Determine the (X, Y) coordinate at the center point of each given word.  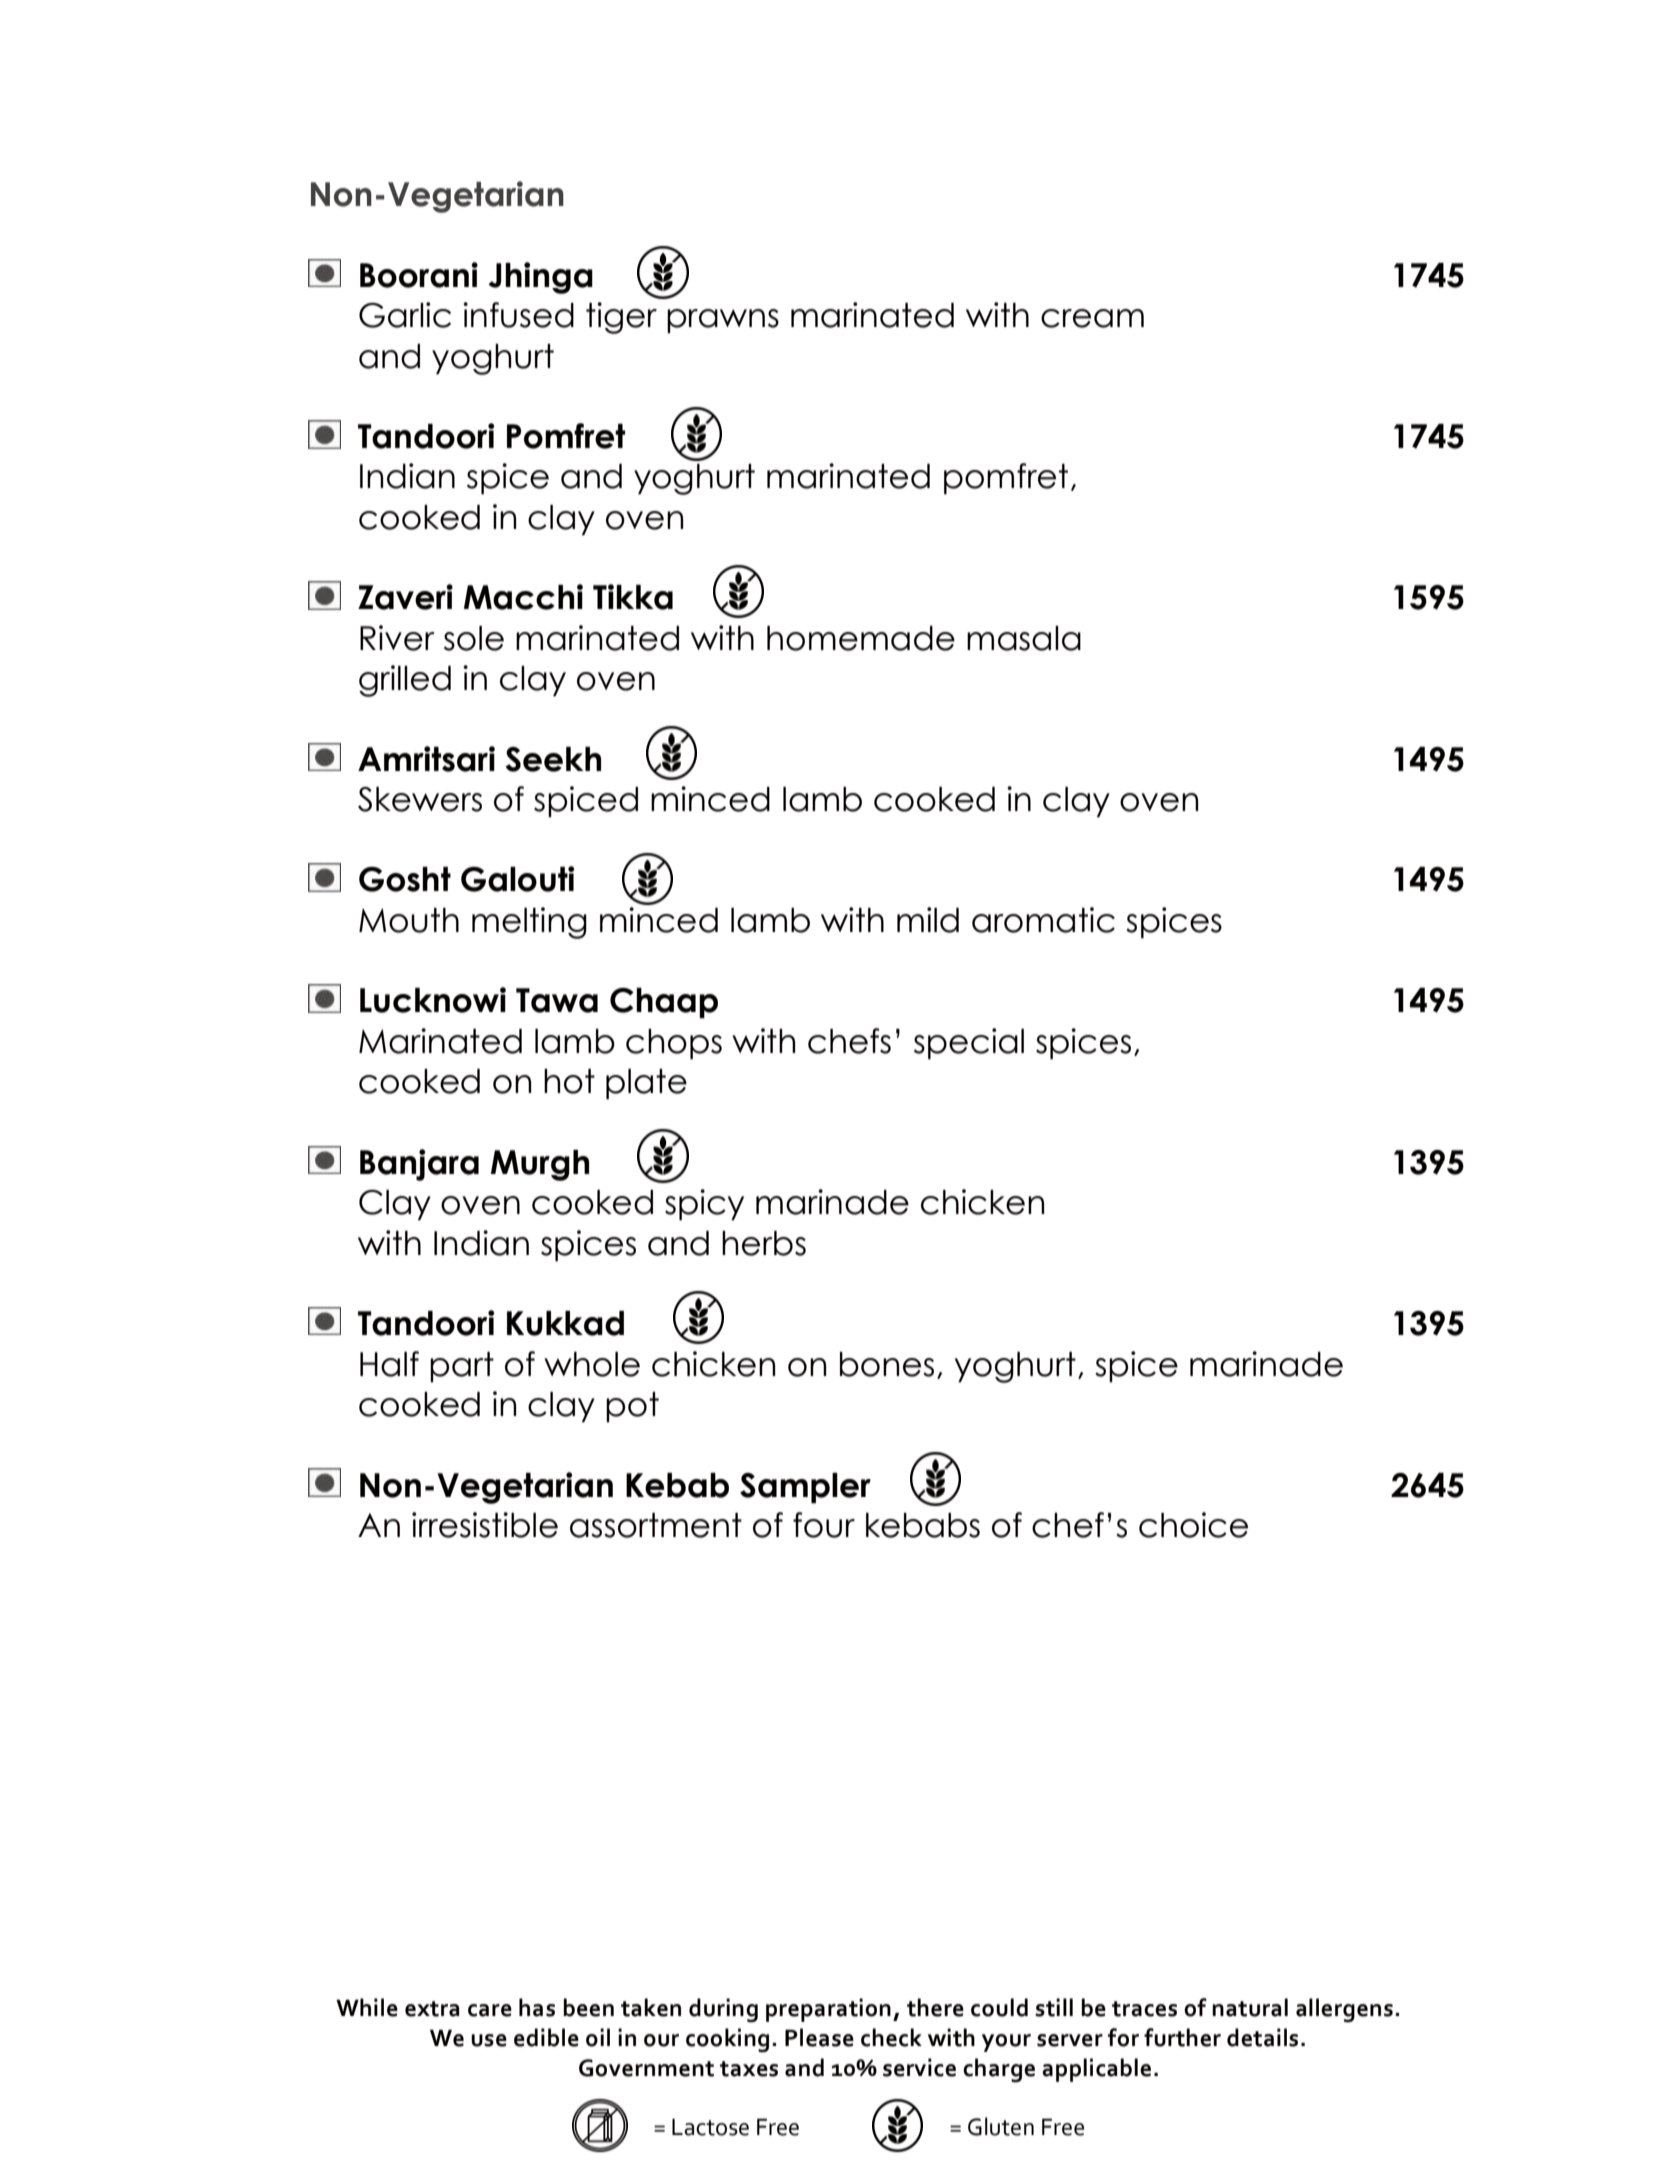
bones (887, 1364)
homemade (861, 638)
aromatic (1043, 920)
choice (1193, 1525)
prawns (723, 321)
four (824, 1525)
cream (1092, 318)
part (462, 1367)
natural (1250, 2007)
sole (474, 638)
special (969, 1044)
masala (1024, 638)
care (490, 2010)
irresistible (485, 1525)
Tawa (557, 1000)
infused (518, 315)
